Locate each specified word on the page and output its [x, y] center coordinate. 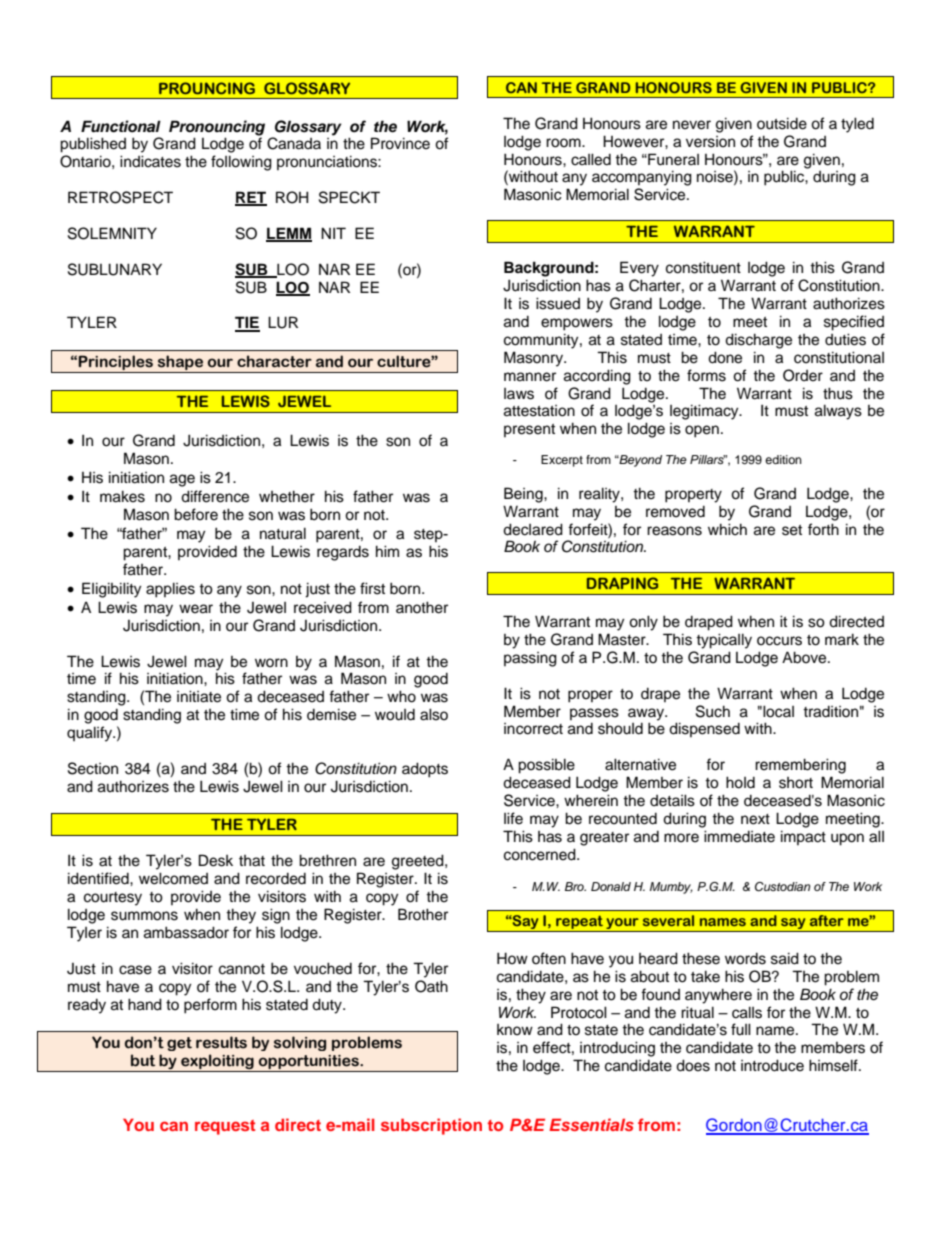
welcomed [173, 878]
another [422, 607]
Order [803, 375]
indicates [150, 161]
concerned [541, 854]
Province [400, 143]
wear [196, 609]
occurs [779, 641]
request [225, 1127]
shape [180, 364]
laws [519, 394]
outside [782, 123]
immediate [739, 836]
